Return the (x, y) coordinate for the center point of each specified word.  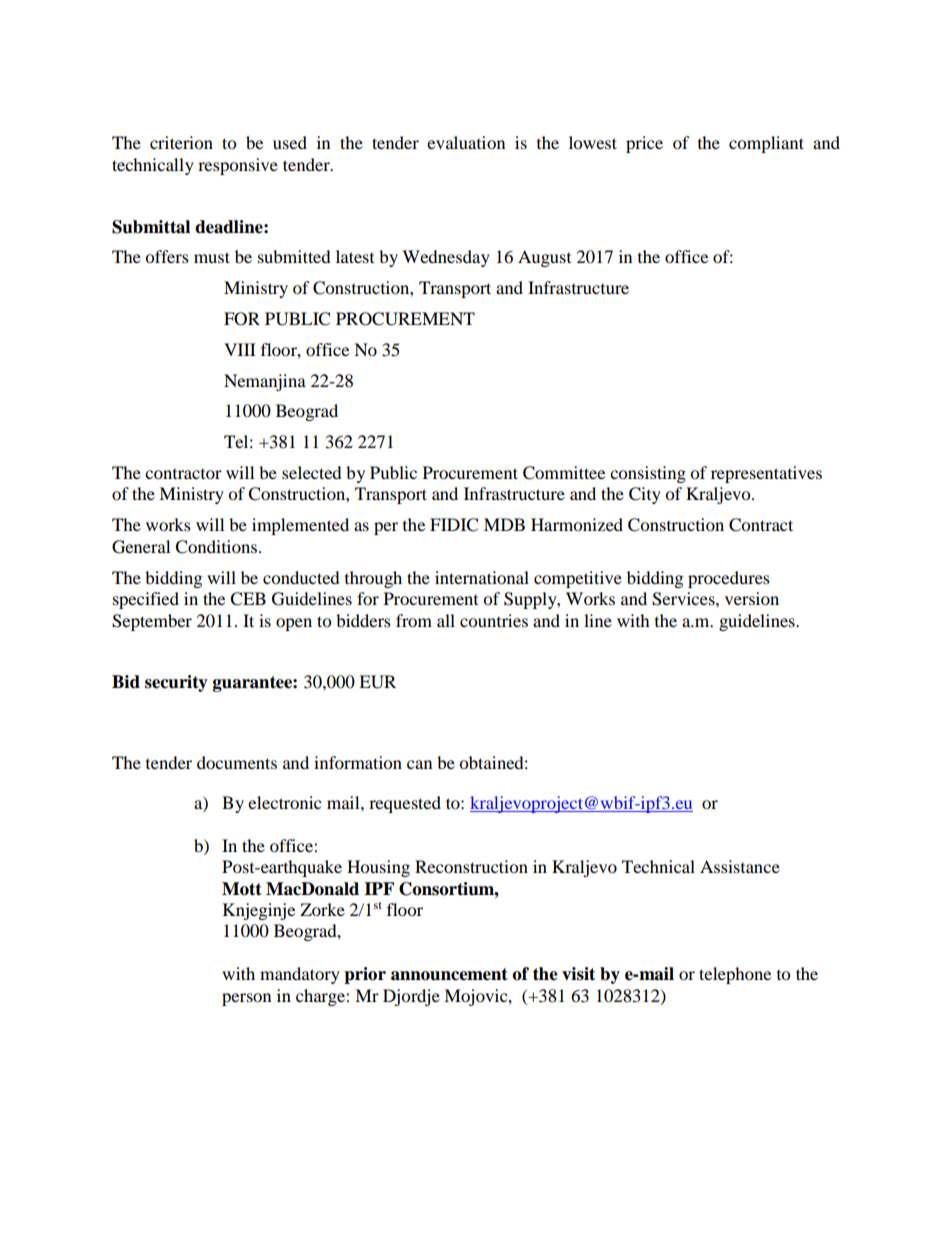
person (246, 999)
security (176, 683)
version (752, 598)
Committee (564, 473)
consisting (648, 474)
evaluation (466, 142)
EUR (377, 682)
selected (312, 472)
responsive (238, 166)
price (644, 144)
